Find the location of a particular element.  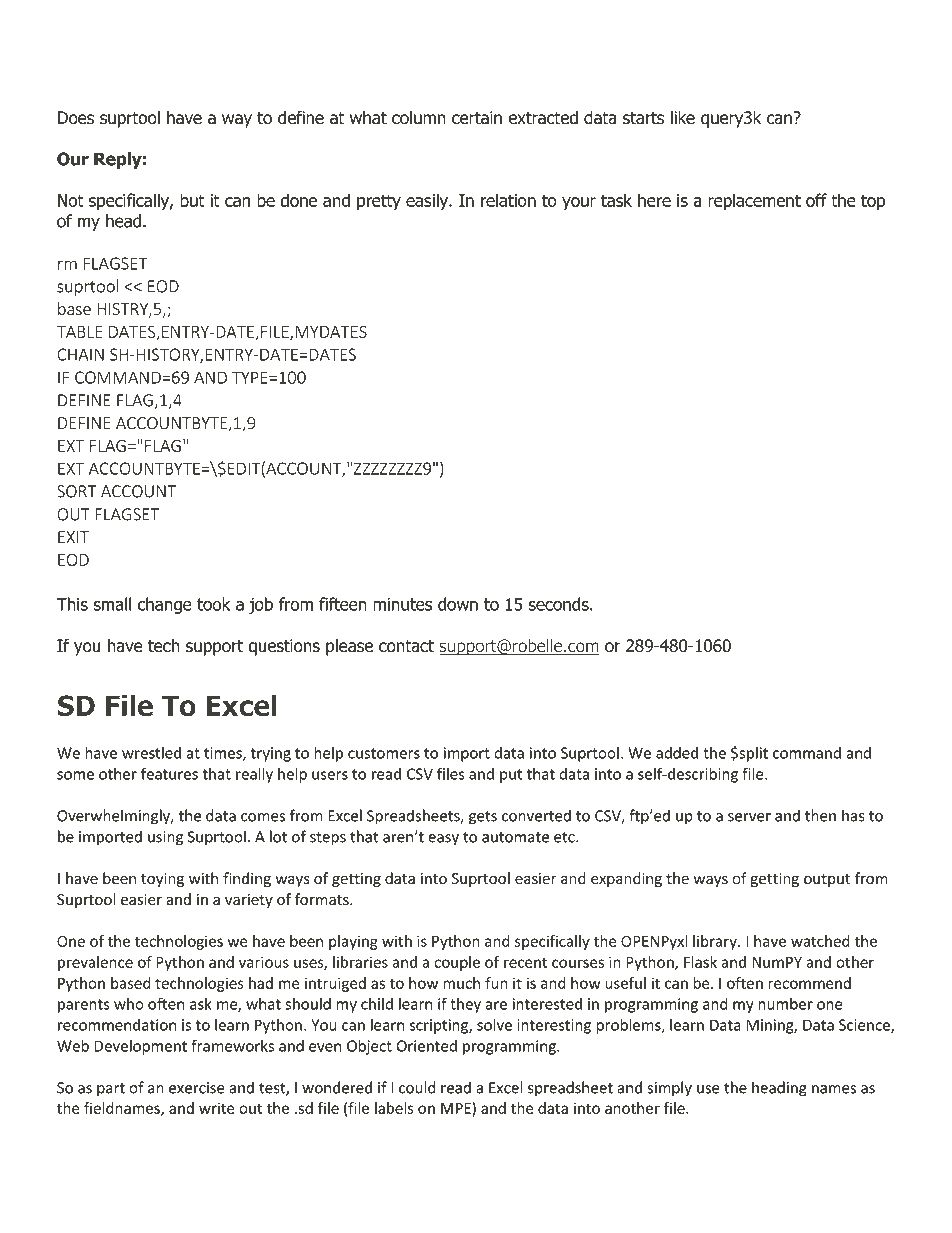

off is located at coordinates (816, 200).
